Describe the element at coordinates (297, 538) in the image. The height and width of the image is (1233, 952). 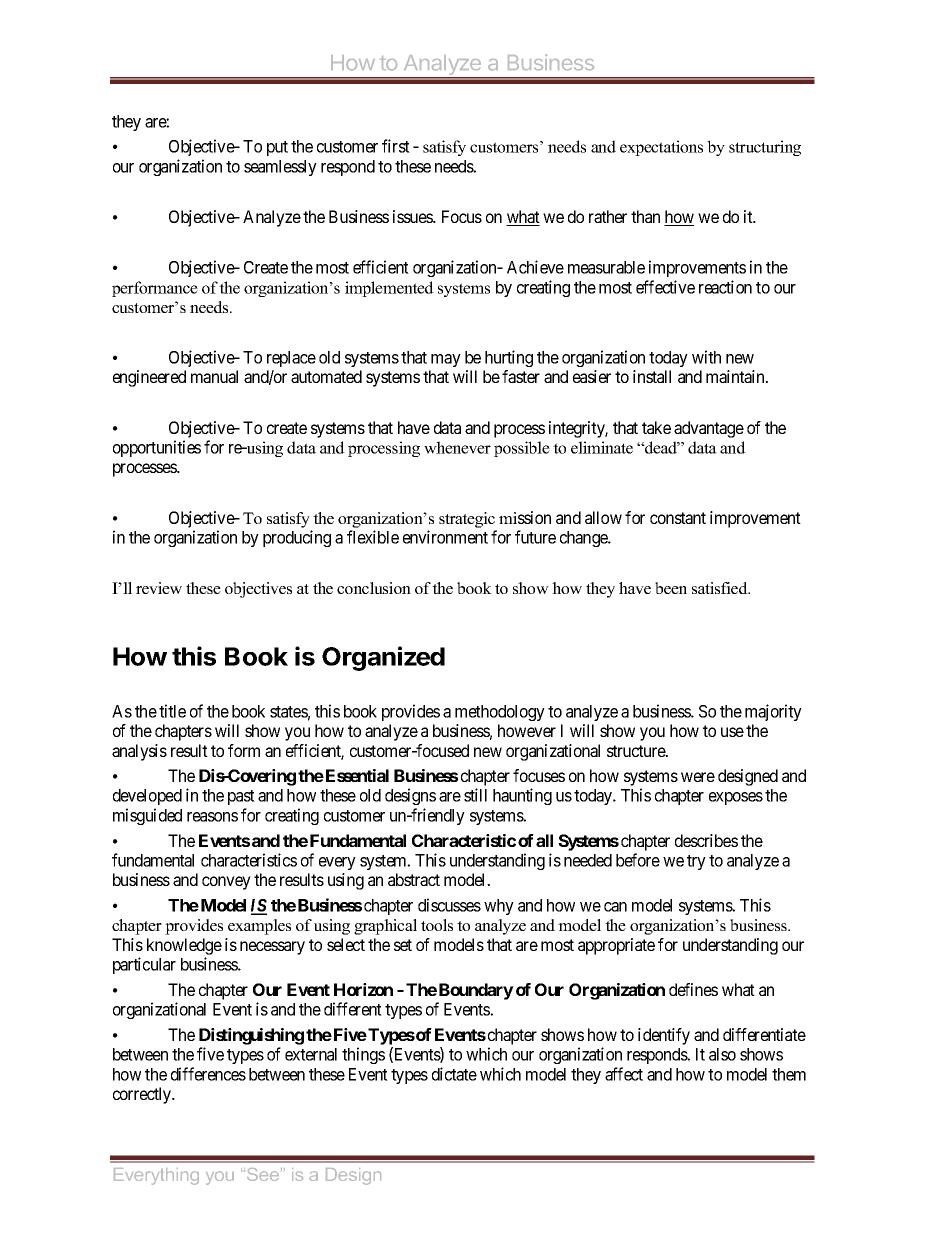
I see `producing` at that location.
